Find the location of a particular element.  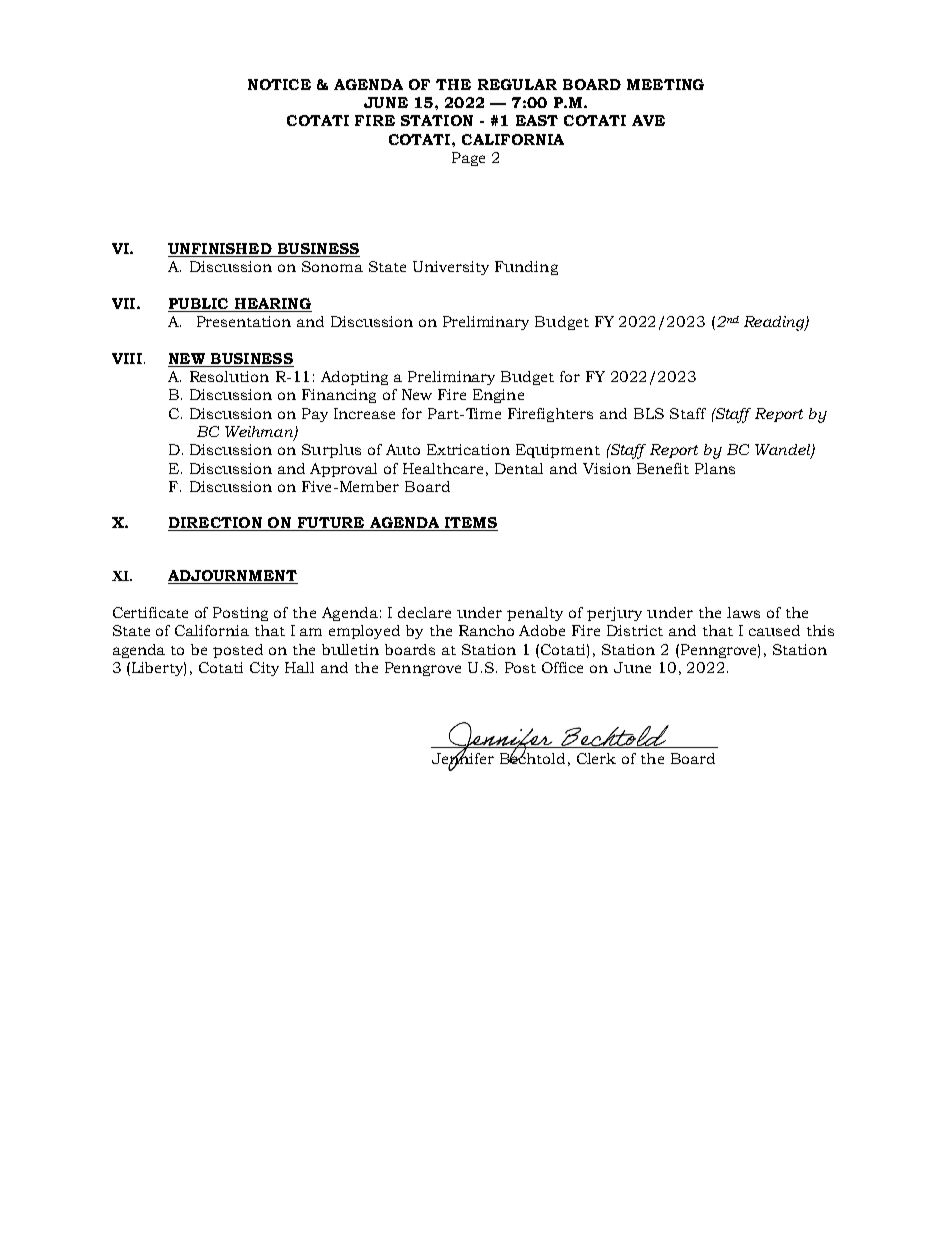

laws is located at coordinates (743, 612).
